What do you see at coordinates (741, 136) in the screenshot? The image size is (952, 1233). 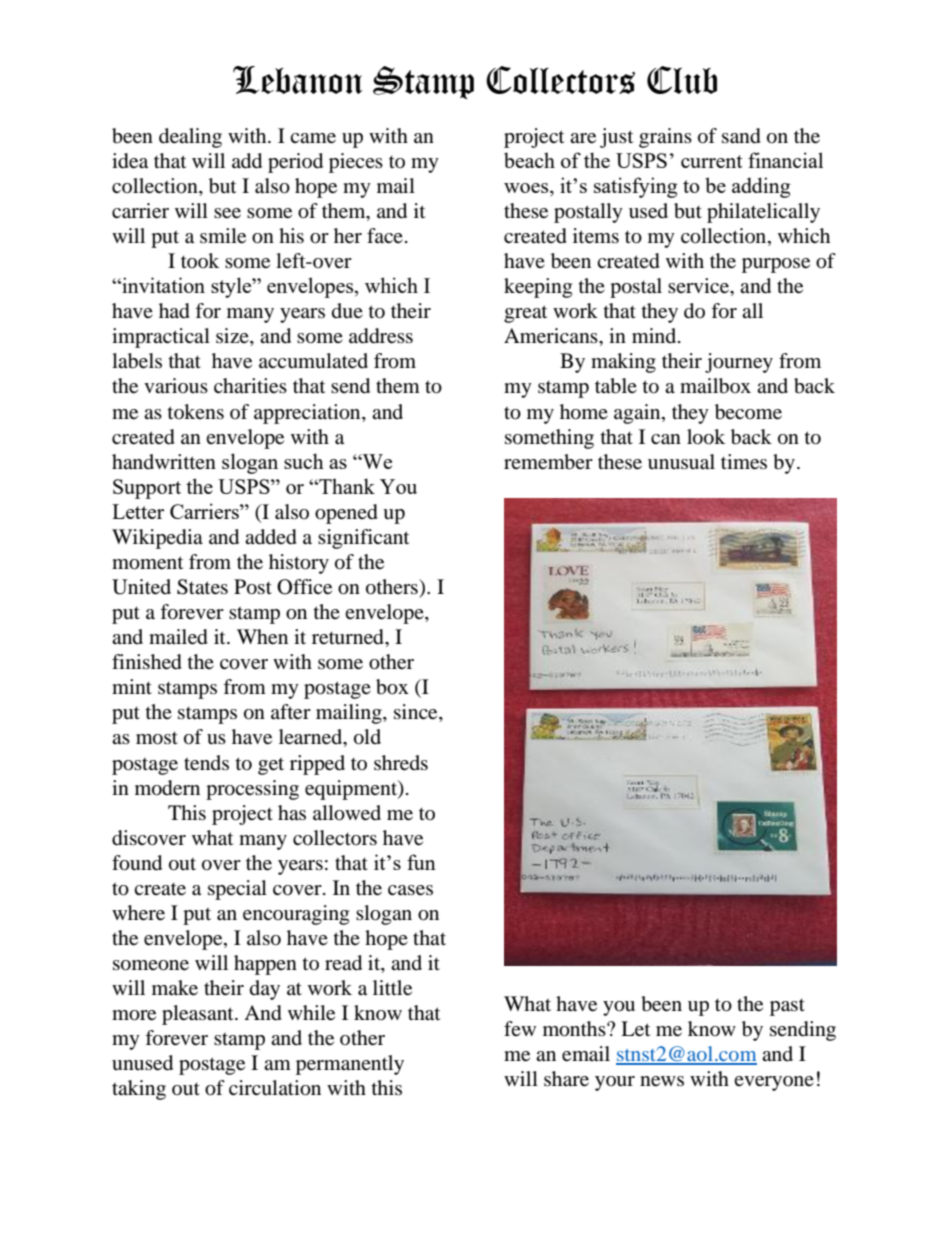 I see `sand` at bounding box center [741, 136].
